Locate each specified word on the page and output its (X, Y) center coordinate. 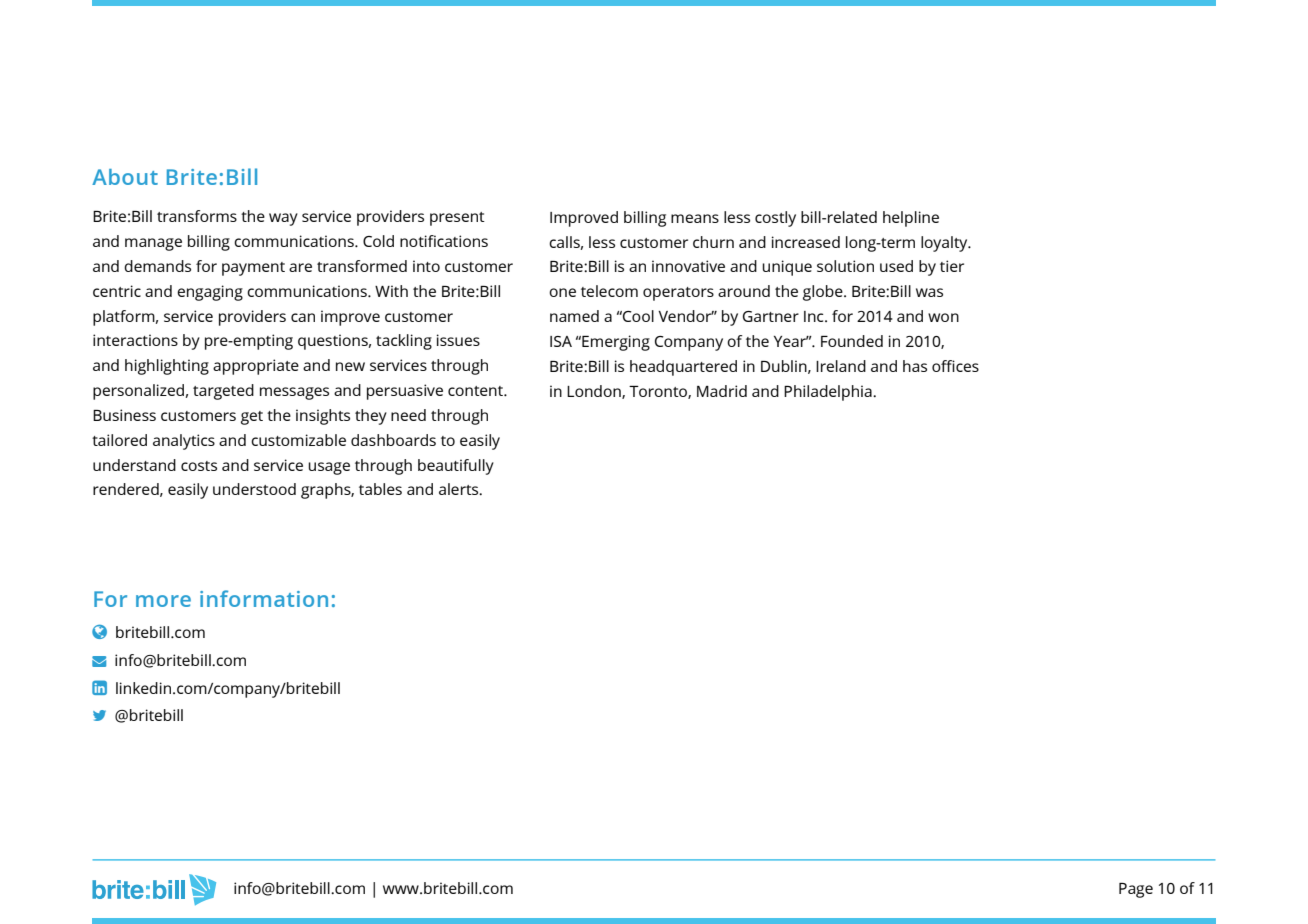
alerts (460, 489)
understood (254, 489)
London (595, 392)
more (163, 601)
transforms (197, 216)
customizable (298, 440)
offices (955, 366)
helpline (911, 219)
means (695, 218)
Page (1136, 890)
